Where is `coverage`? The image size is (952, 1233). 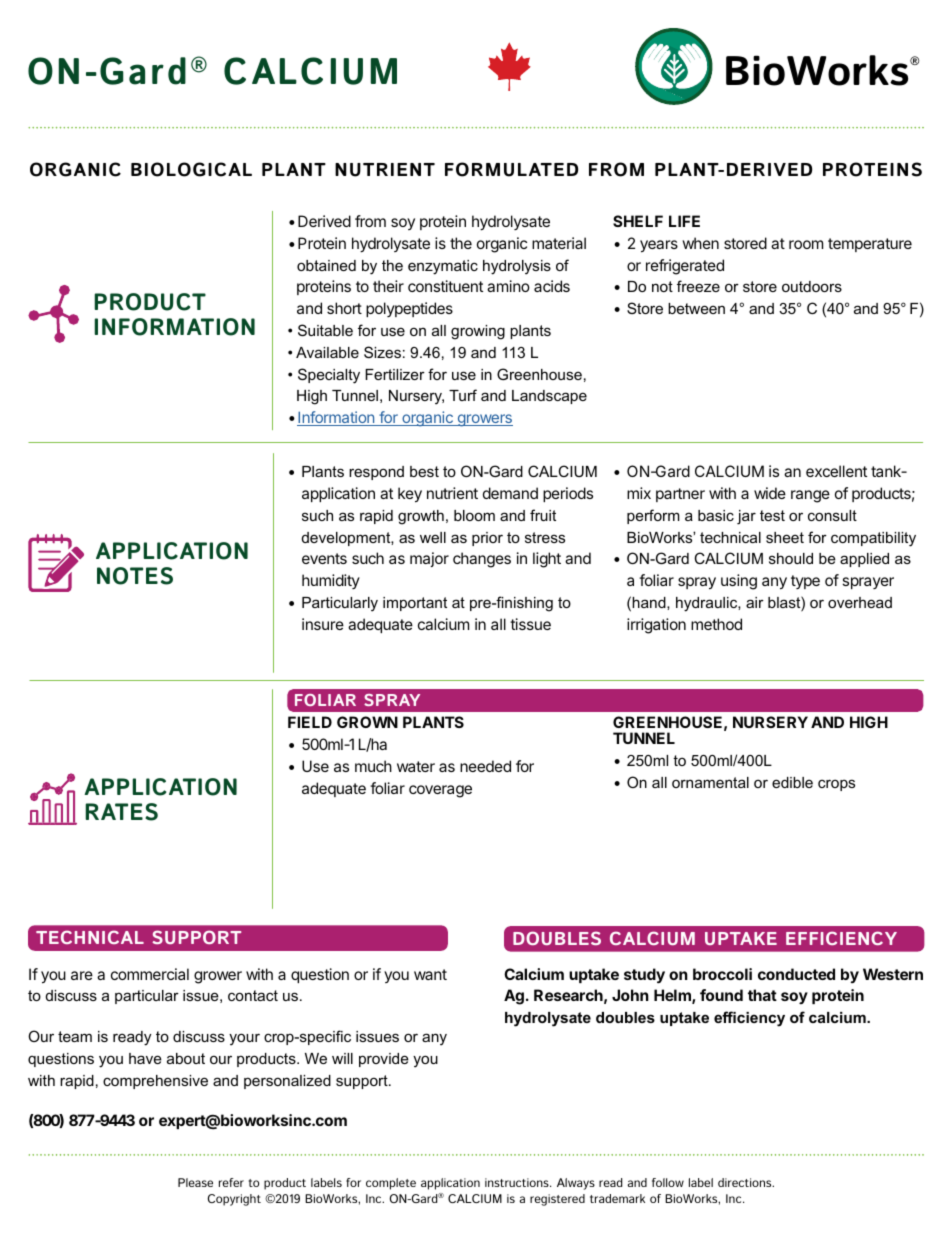 coverage is located at coordinates (440, 791).
